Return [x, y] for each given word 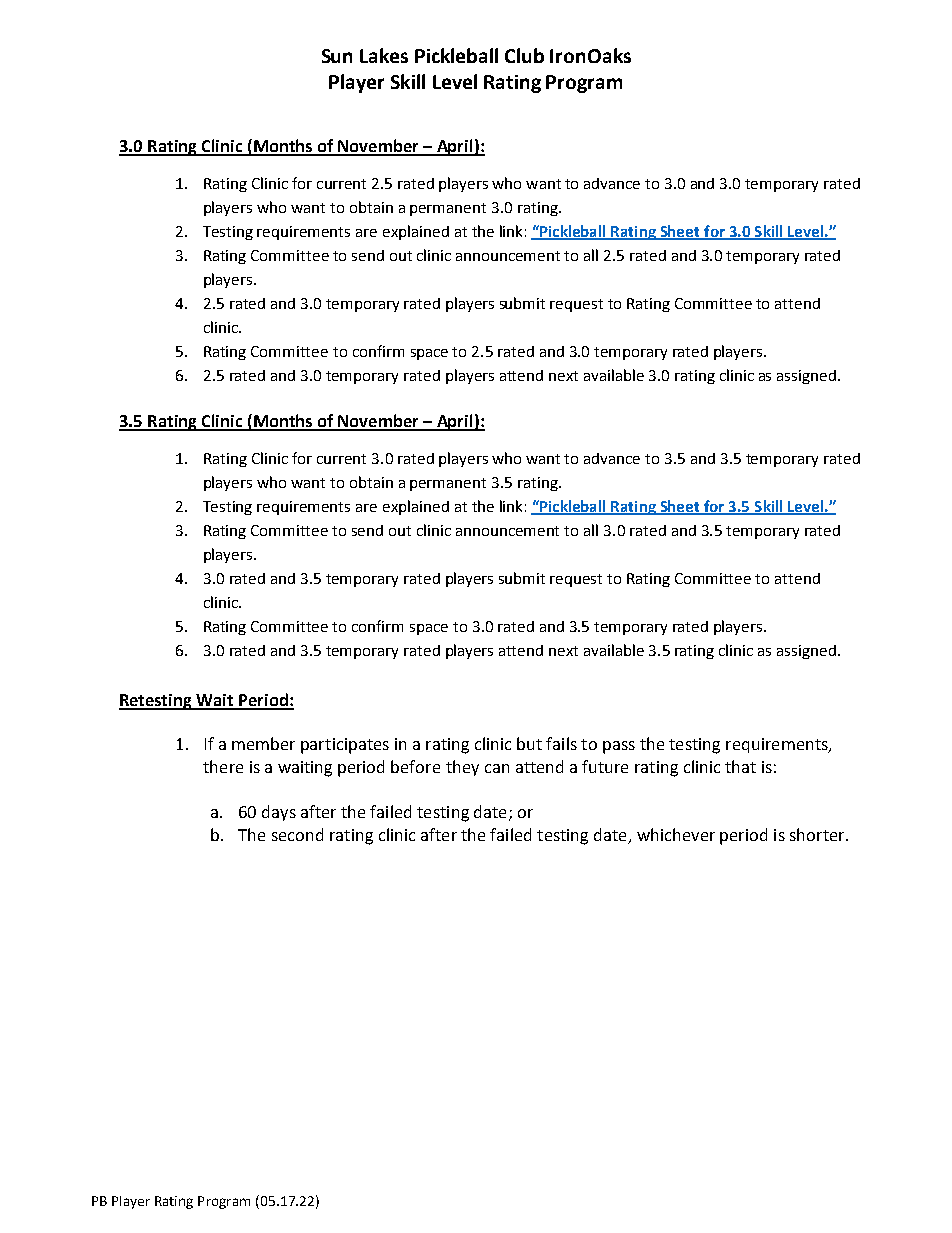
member [263, 743]
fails [561, 743]
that [740, 766]
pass [619, 747]
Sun [337, 56]
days [279, 813]
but [529, 743]
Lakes [384, 55]
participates [345, 746]
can [497, 768]
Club [524, 55]
